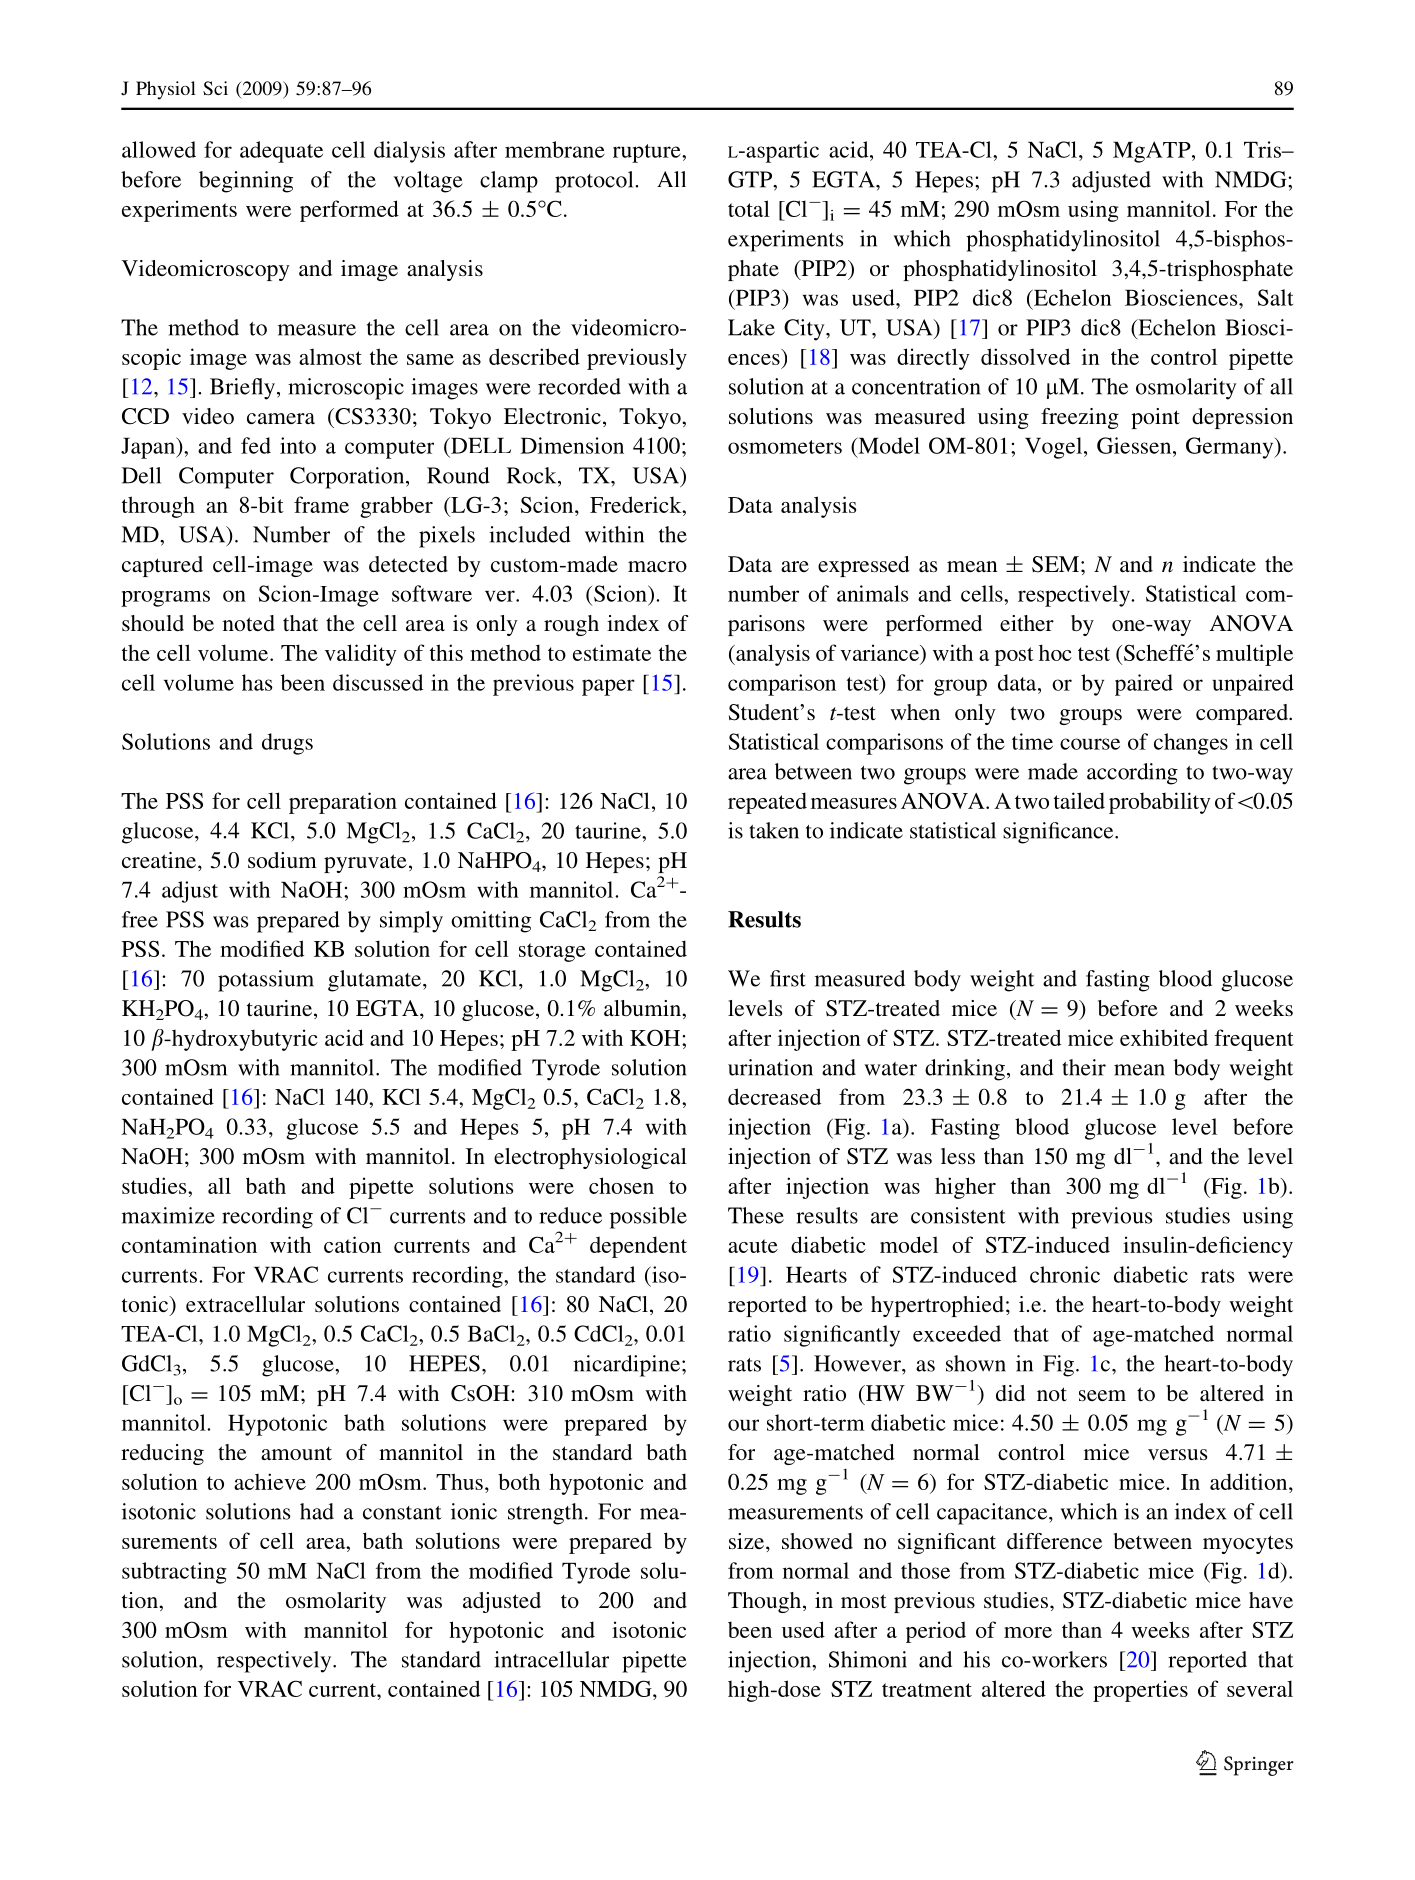 Image resolution: width=1415 pixels, height=1880 pixels. I want to click on subtracting, so click(174, 1573).
